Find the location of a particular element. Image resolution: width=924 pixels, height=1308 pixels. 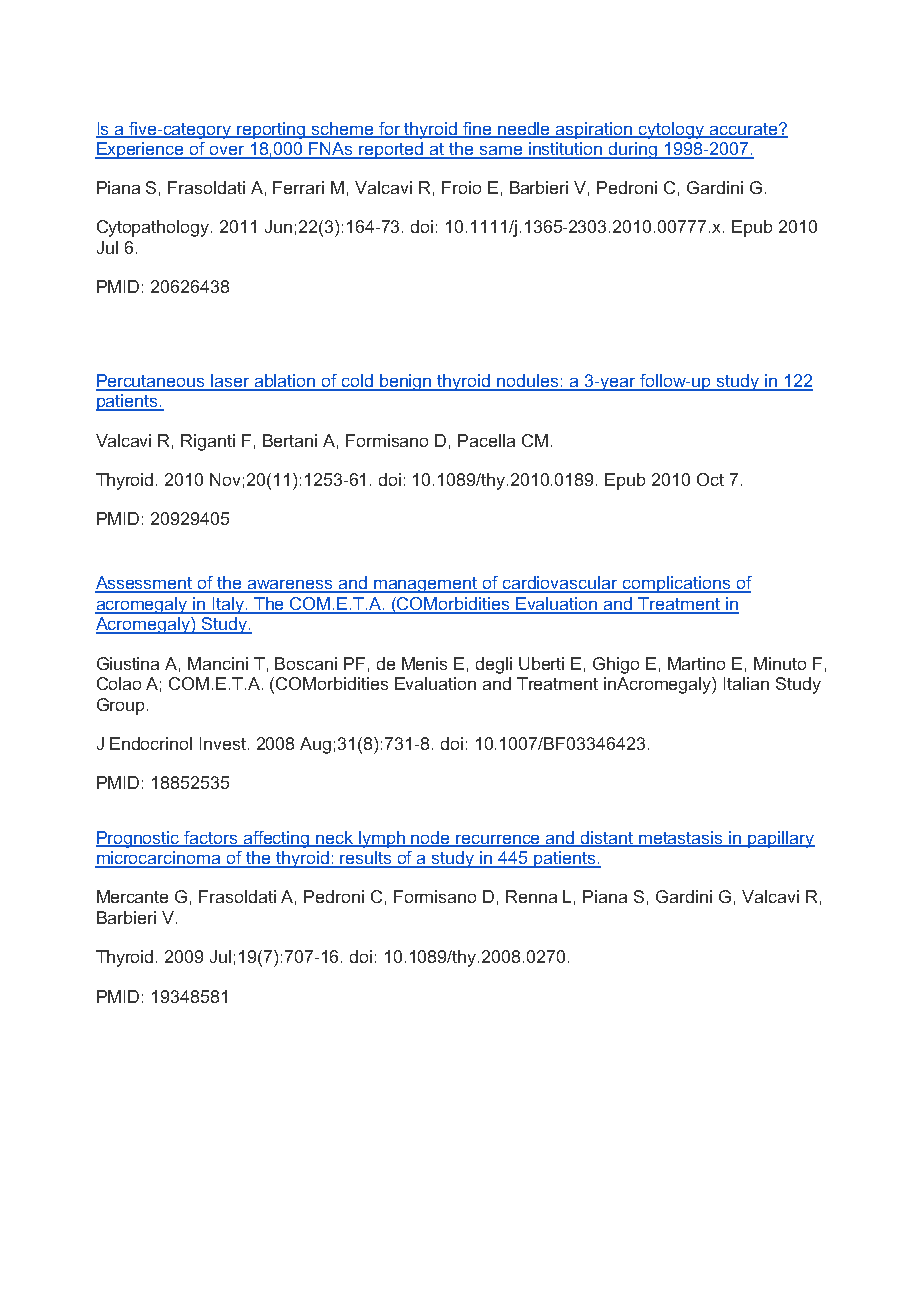

management is located at coordinates (426, 585).
